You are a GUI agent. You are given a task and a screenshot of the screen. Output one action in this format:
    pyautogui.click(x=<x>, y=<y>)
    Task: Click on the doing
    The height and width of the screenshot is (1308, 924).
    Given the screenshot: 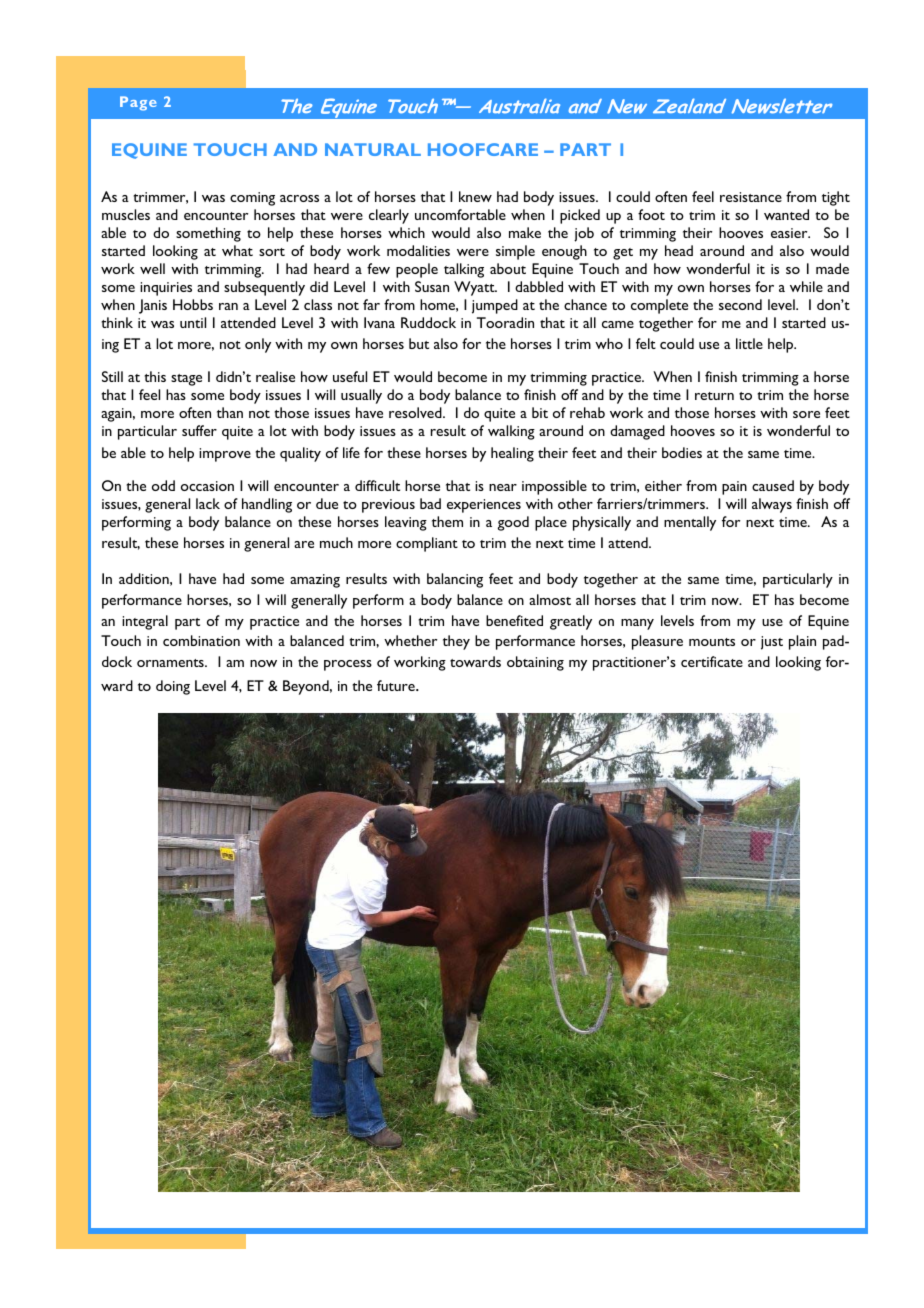 What is the action you would take?
    pyautogui.click(x=173, y=687)
